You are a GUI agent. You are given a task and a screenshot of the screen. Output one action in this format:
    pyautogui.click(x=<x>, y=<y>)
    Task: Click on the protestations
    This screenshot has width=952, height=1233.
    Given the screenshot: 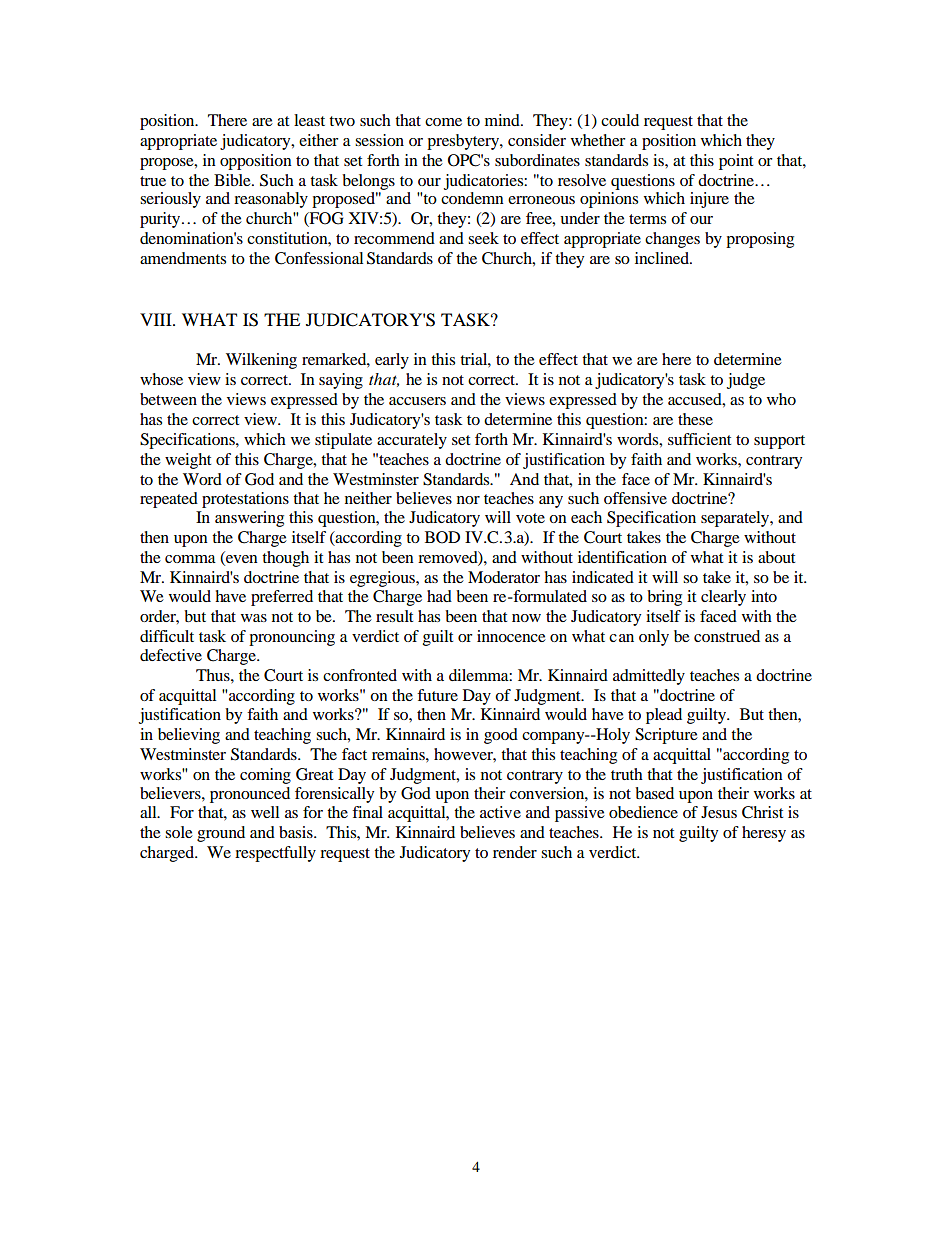 What is the action you would take?
    pyautogui.click(x=245, y=500)
